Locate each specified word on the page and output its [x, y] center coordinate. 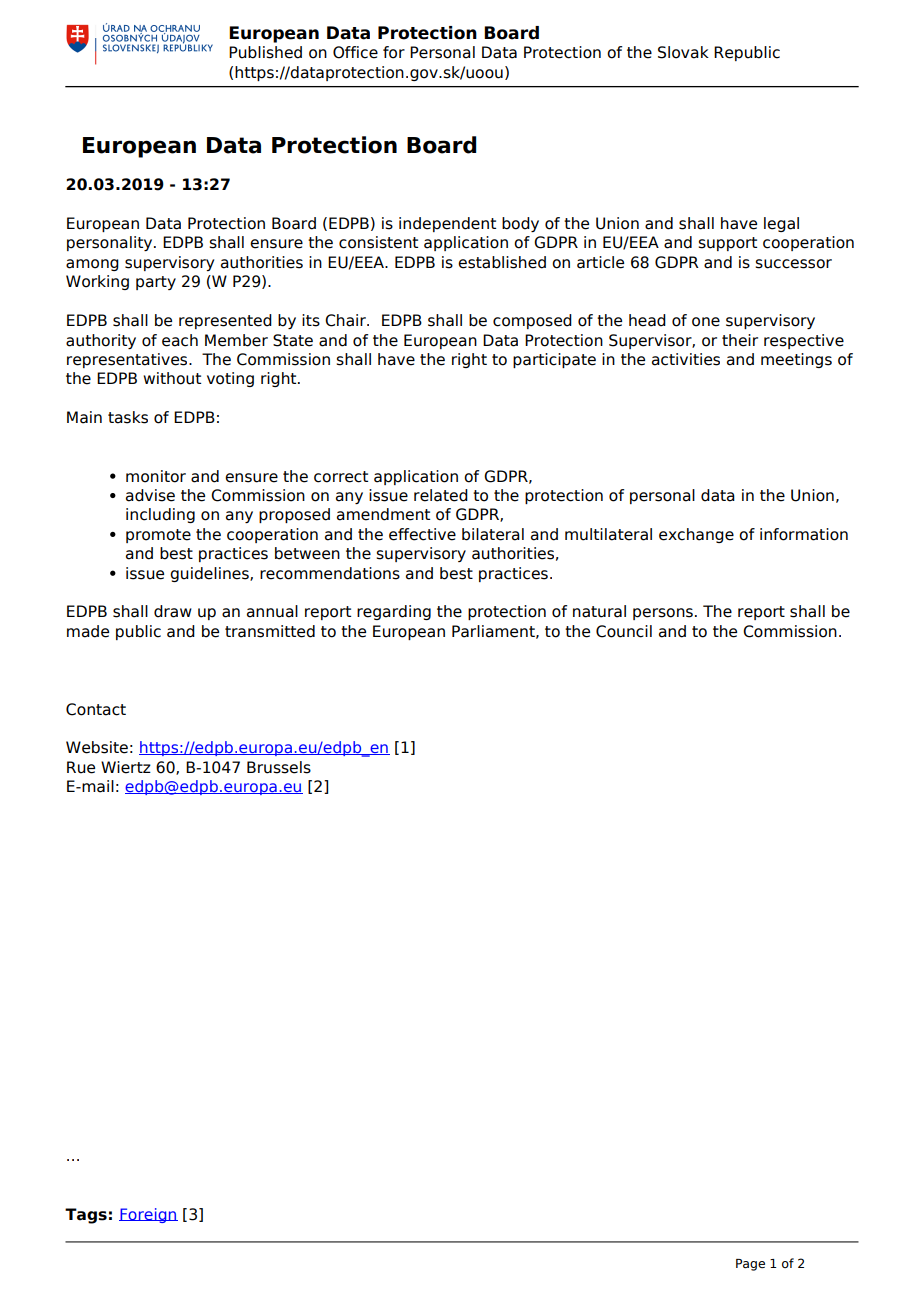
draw [173, 611]
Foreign [148, 1215]
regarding [394, 612]
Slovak [683, 52]
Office [355, 52]
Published [265, 52]
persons [663, 614]
